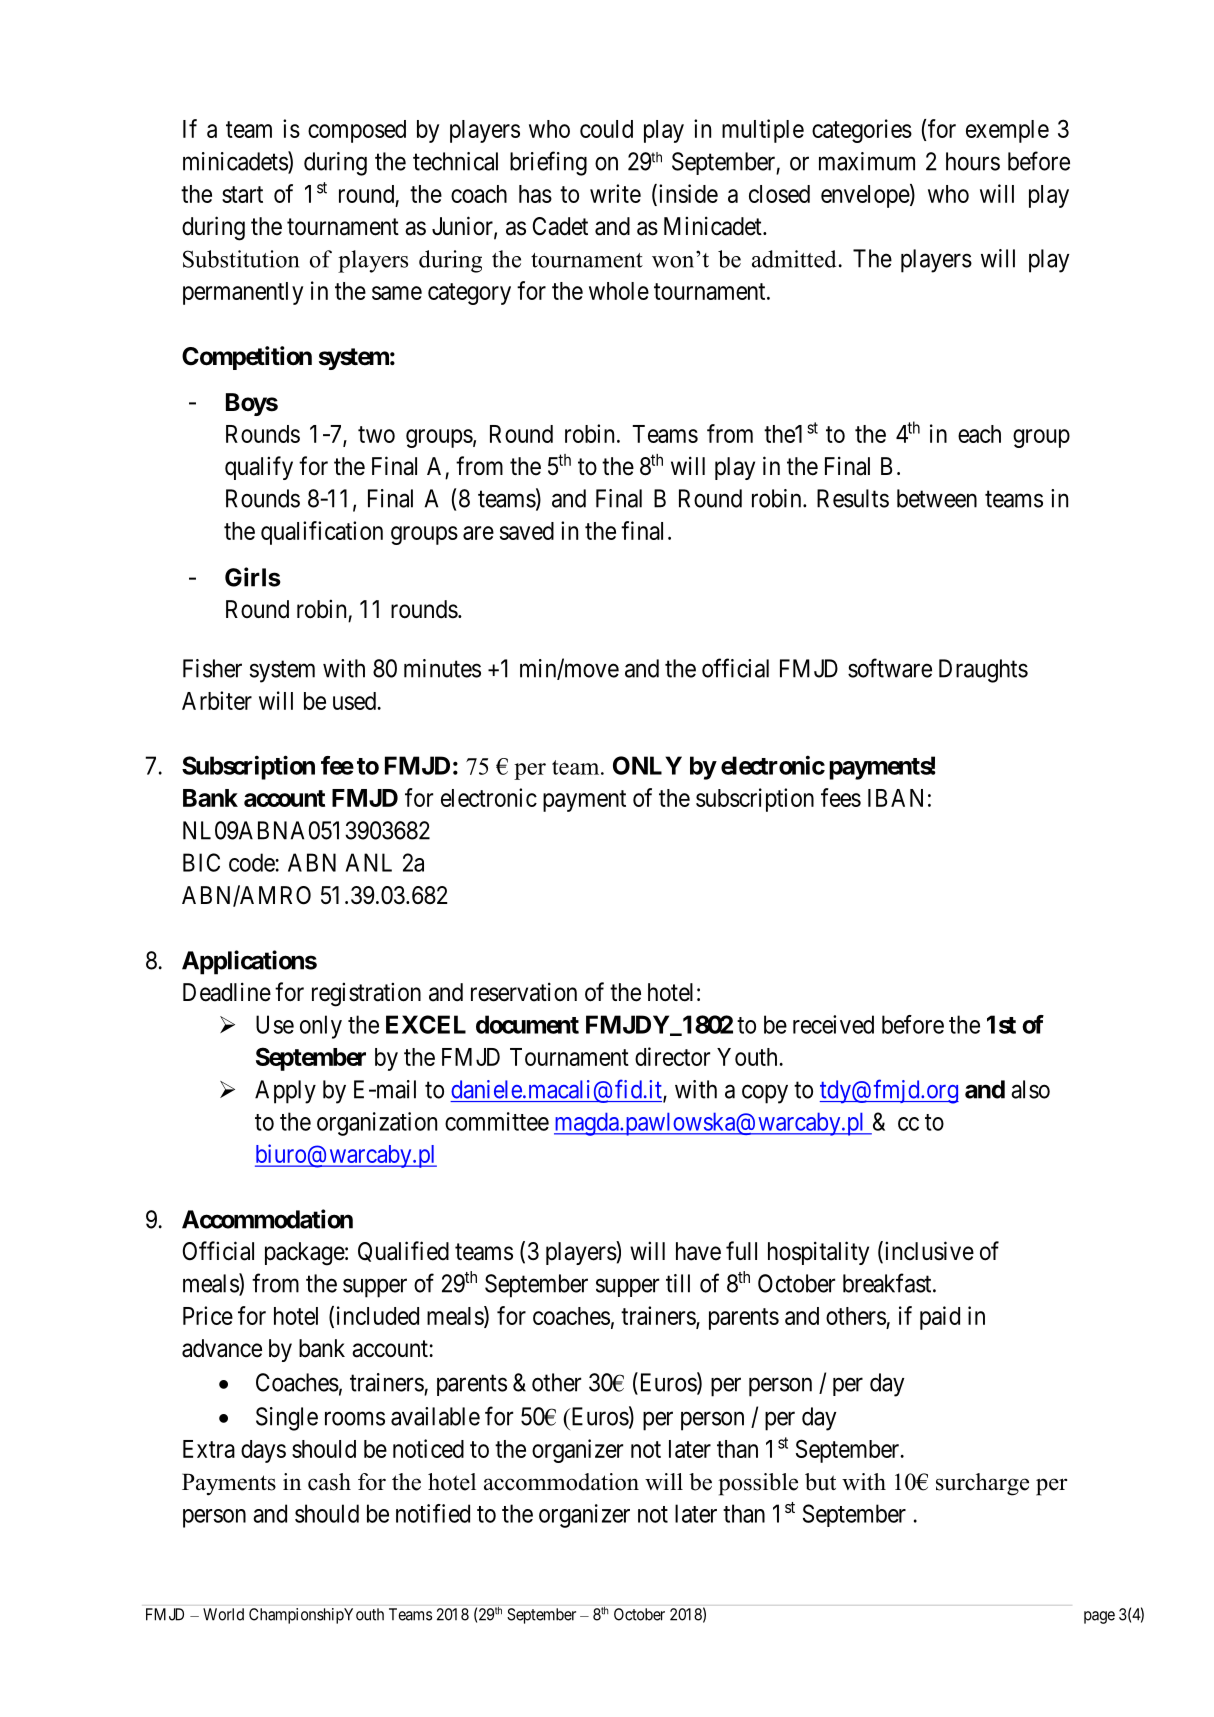 This screenshot has height=1717, width=1214. I want to click on between, so click(937, 498).
